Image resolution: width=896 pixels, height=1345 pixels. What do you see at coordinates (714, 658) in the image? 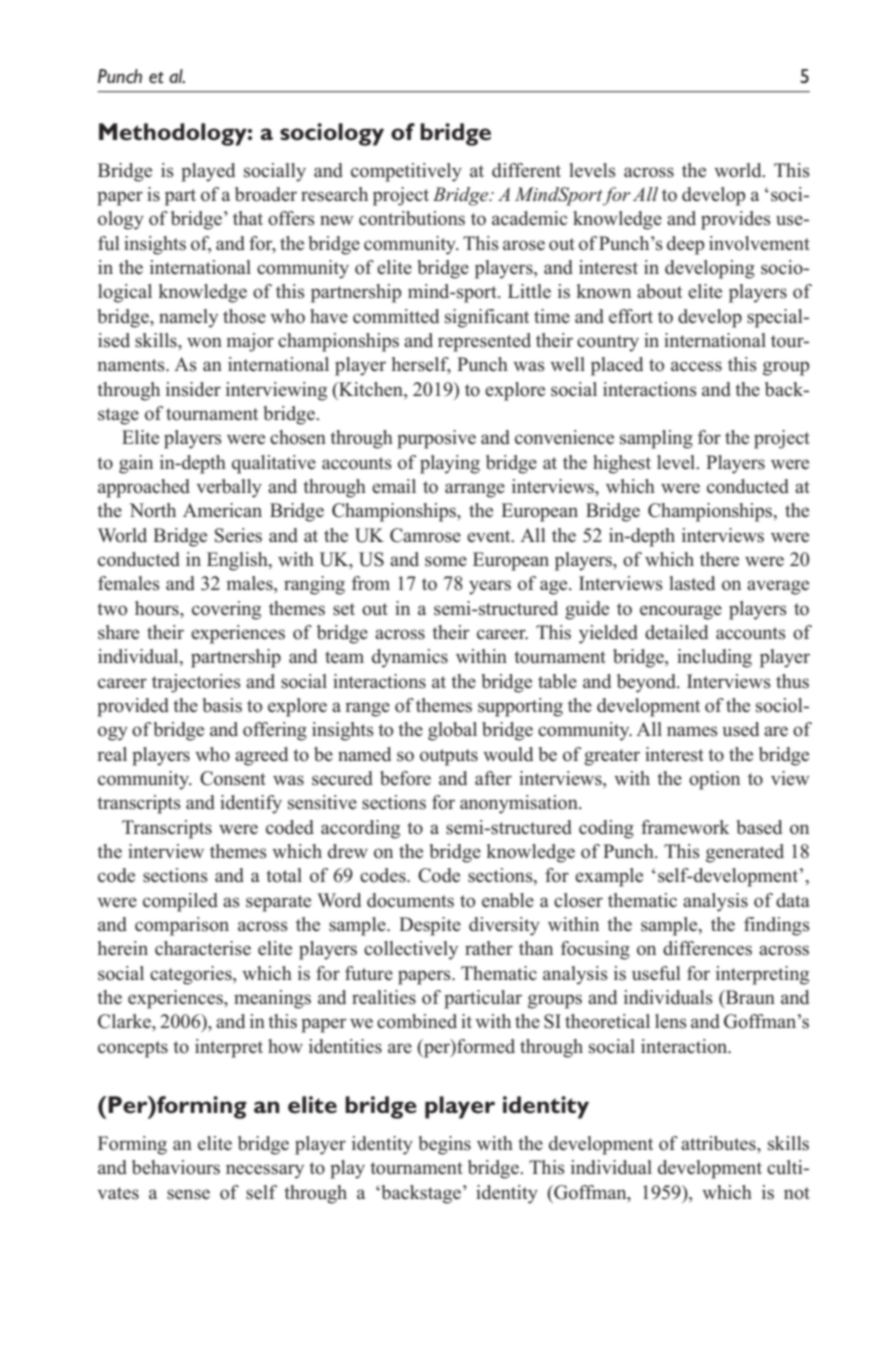
I see `including` at bounding box center [714, 658].
